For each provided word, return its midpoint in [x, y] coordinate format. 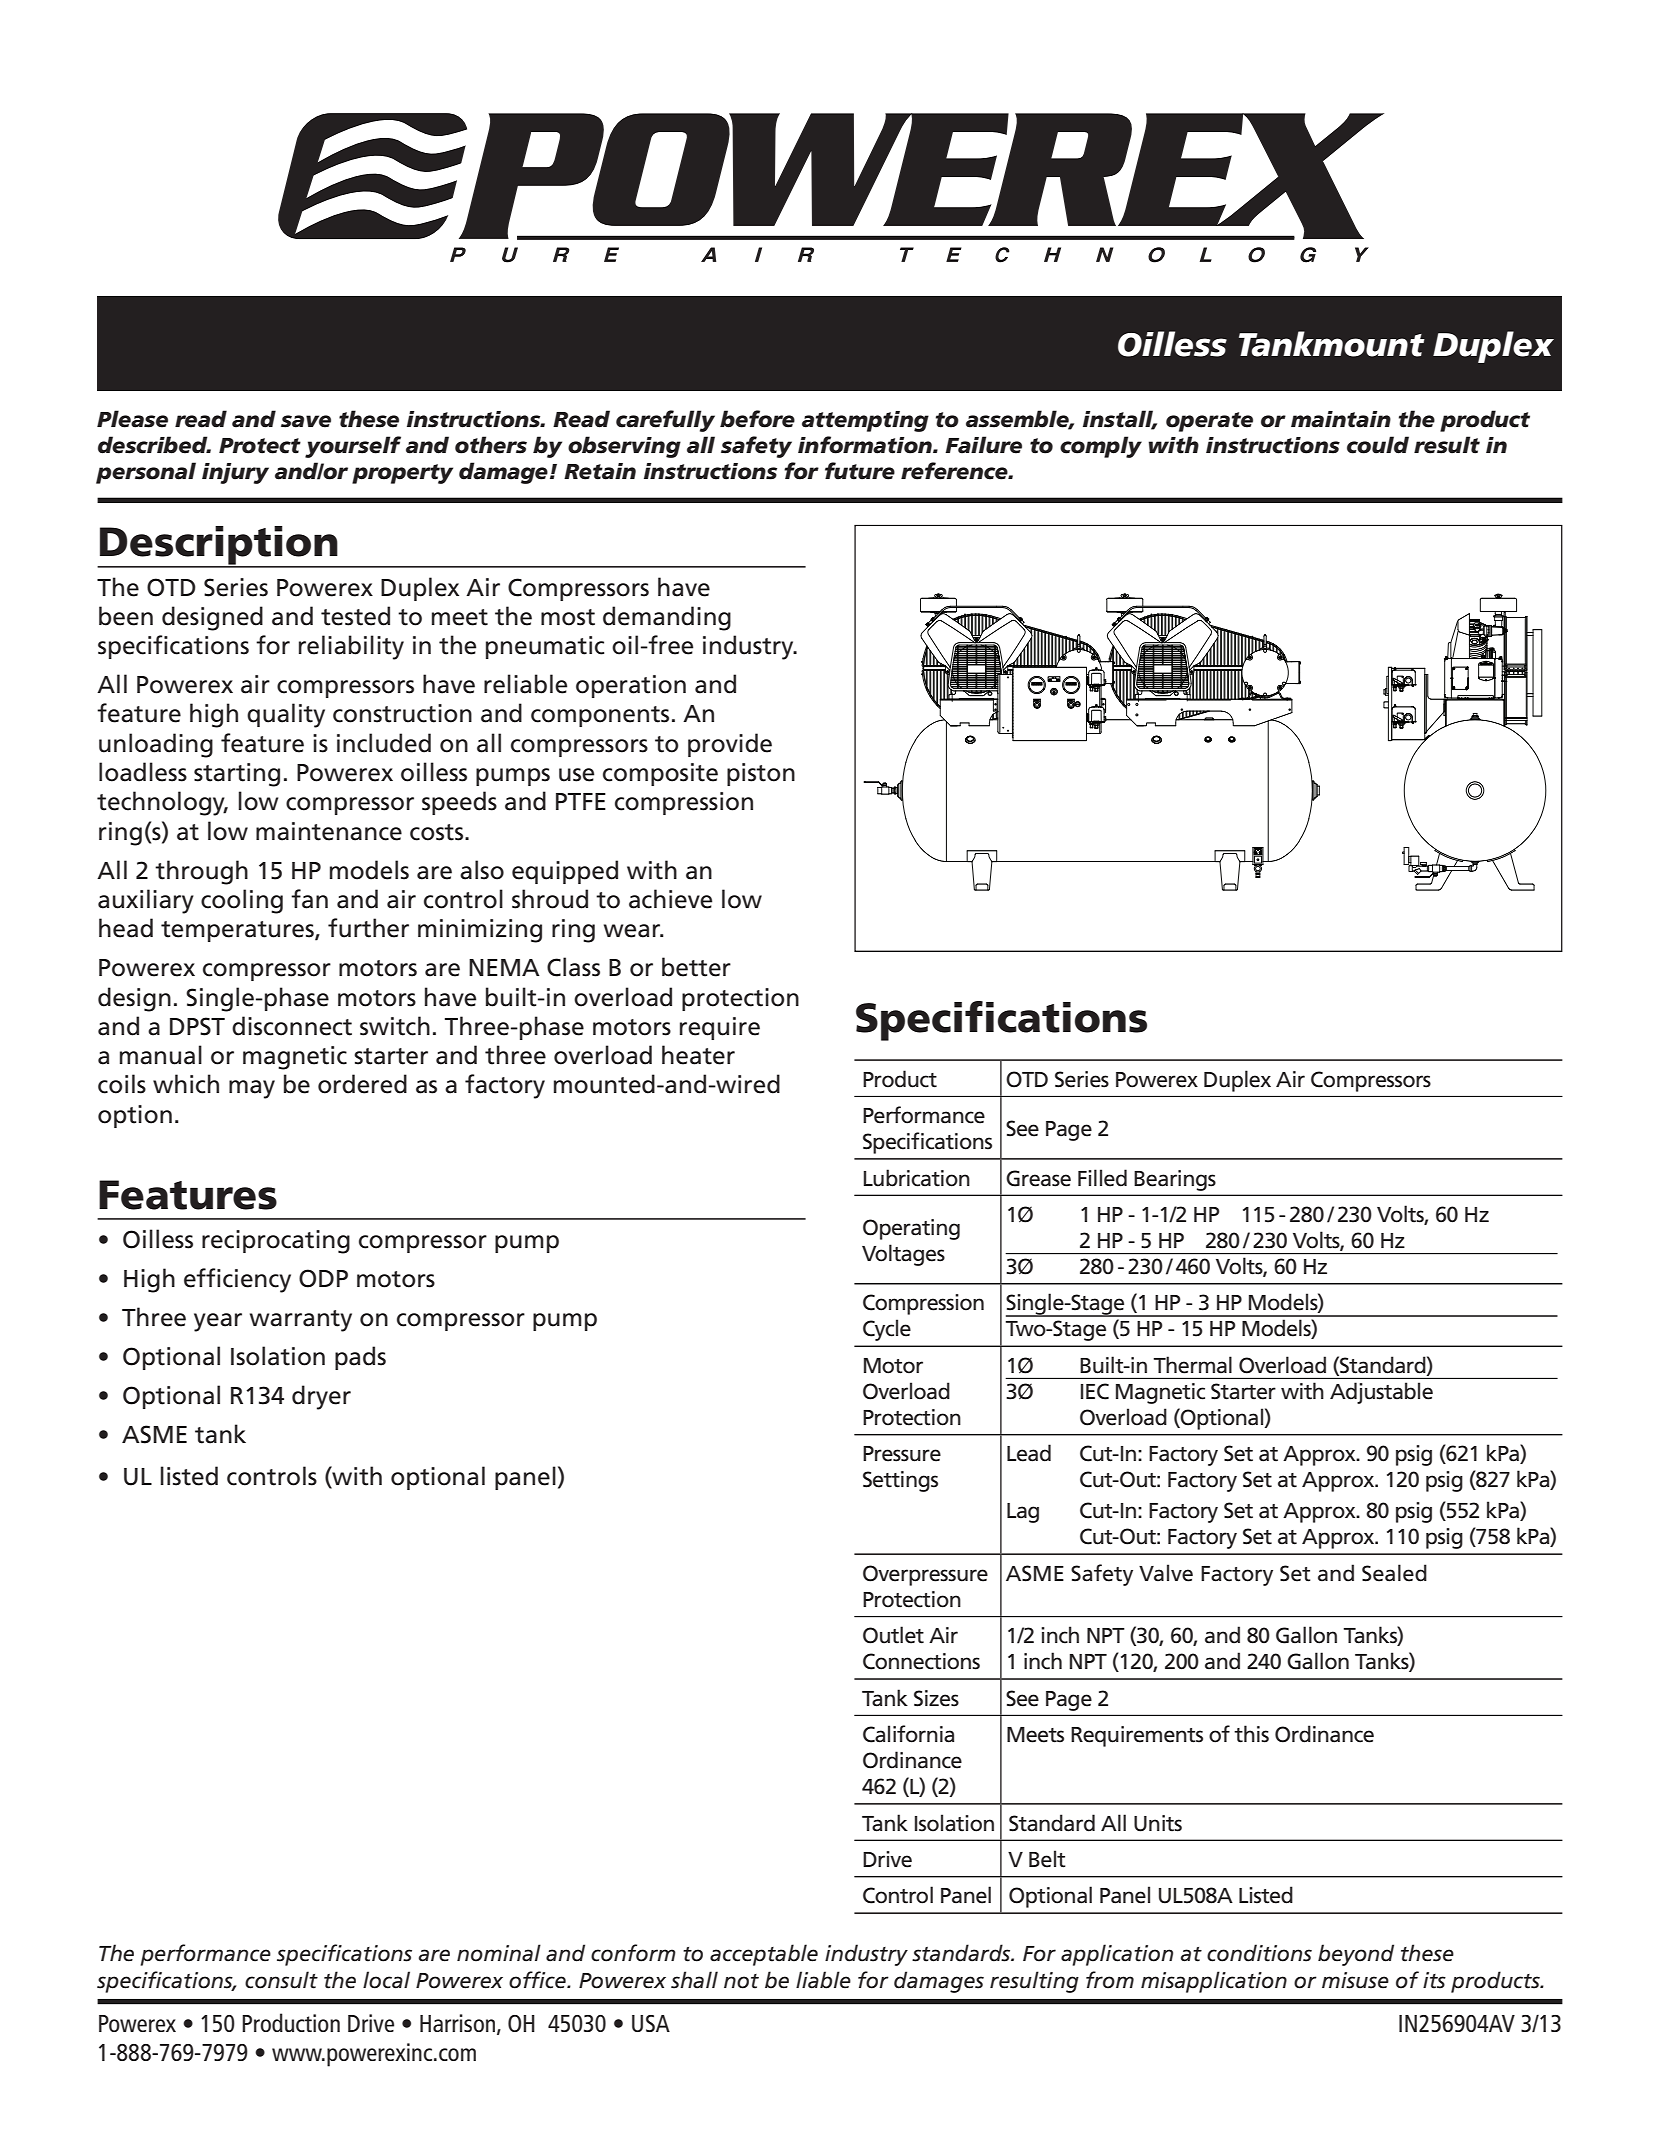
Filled [1102, 1178]
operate [1209, 422]
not [741, 1981]
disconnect [292, 1026]
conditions [1259, 1953]
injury [235, 473]
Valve [1166, 1573]
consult [281, 1980]
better [696, 967]
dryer [321, 1397]
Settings [900, 1481]
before [757, 419]
